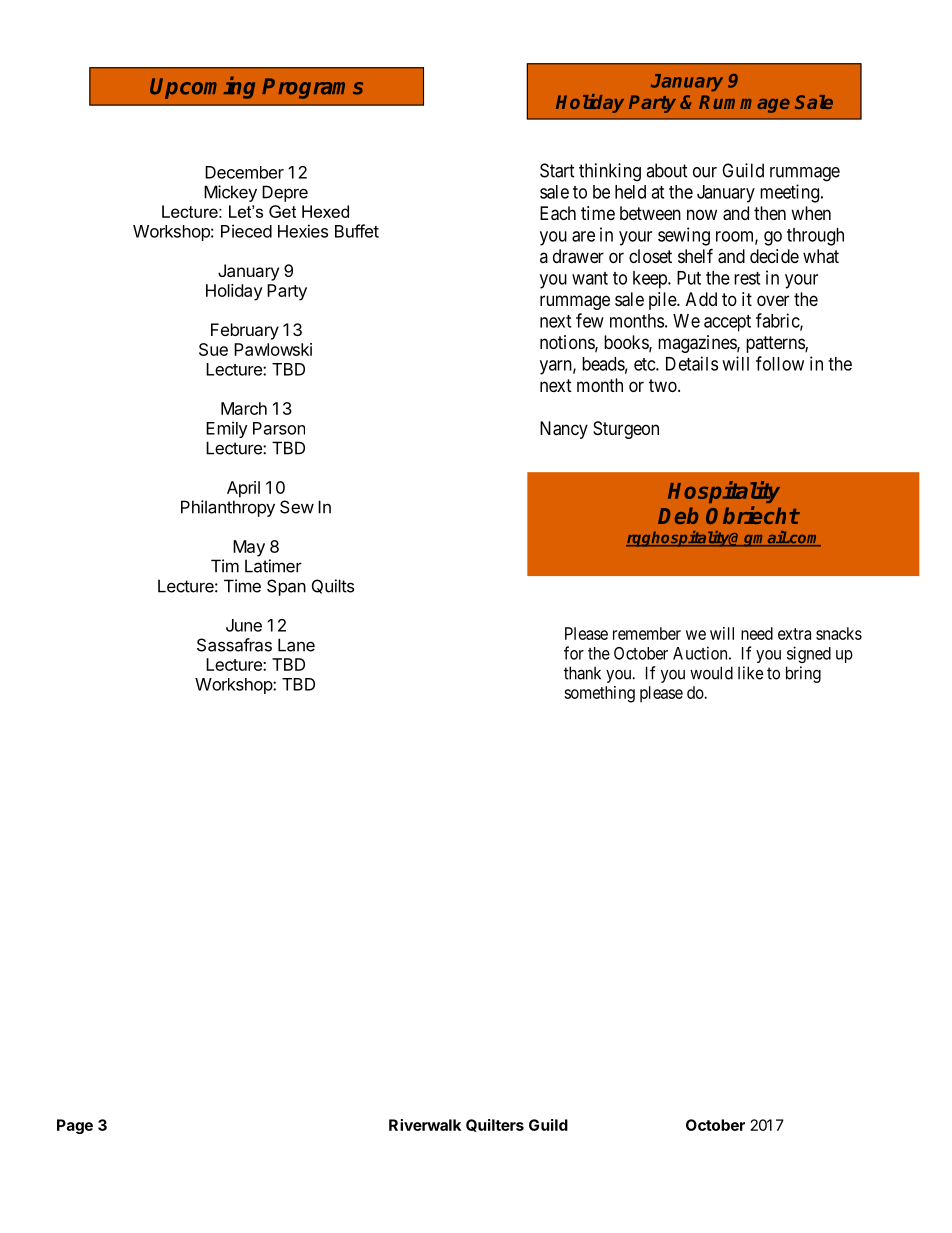  Describe the element at coordinates (667, 170) in the screenshot. I see `about` at that location.
